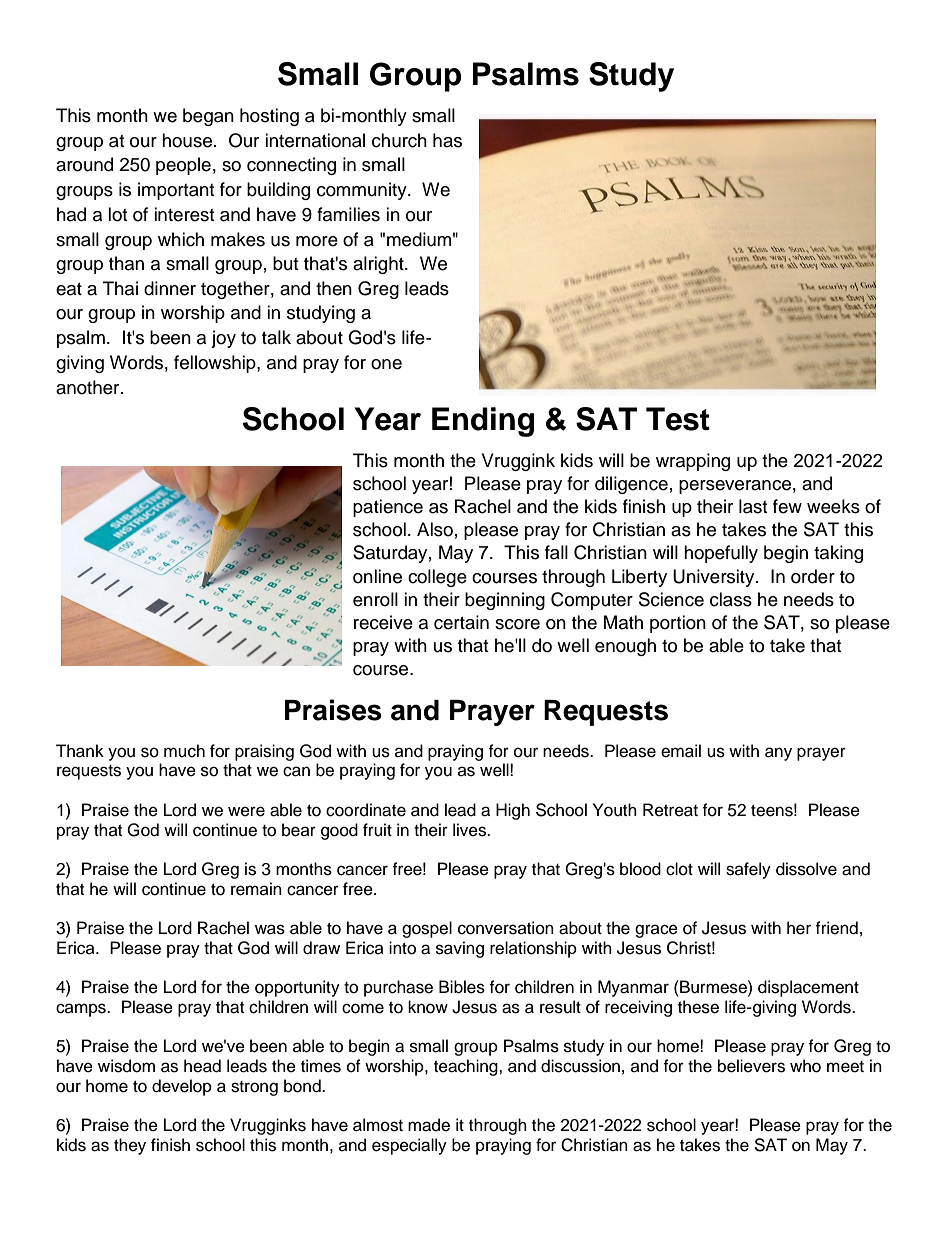 Image resolution: width=952 pixels, height=1233 pixels. Describe the element at coordinates (187, 140) in the screenshot. I see `house` at that location.
